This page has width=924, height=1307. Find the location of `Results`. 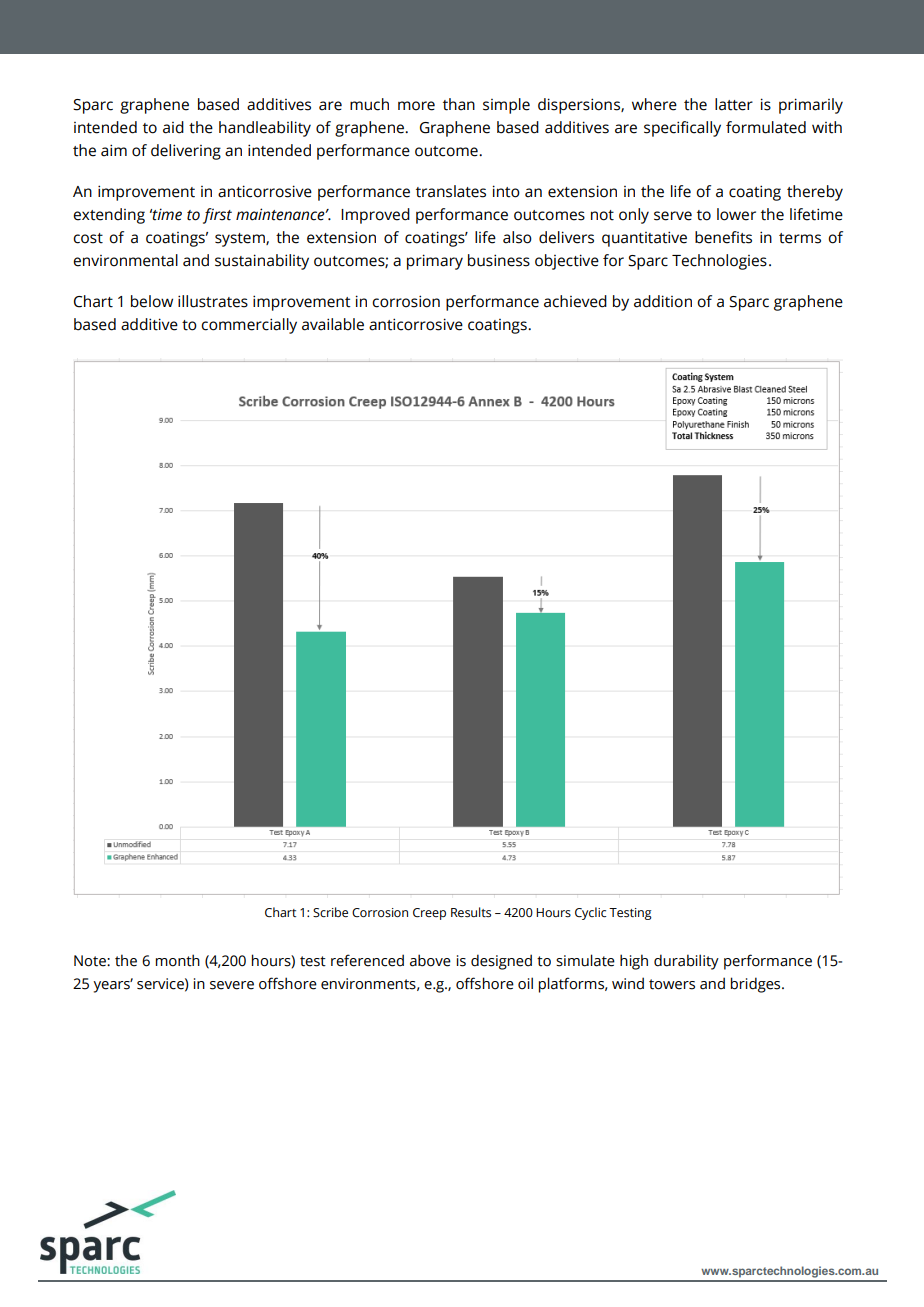

Results is located at coordinates (471, 912).
